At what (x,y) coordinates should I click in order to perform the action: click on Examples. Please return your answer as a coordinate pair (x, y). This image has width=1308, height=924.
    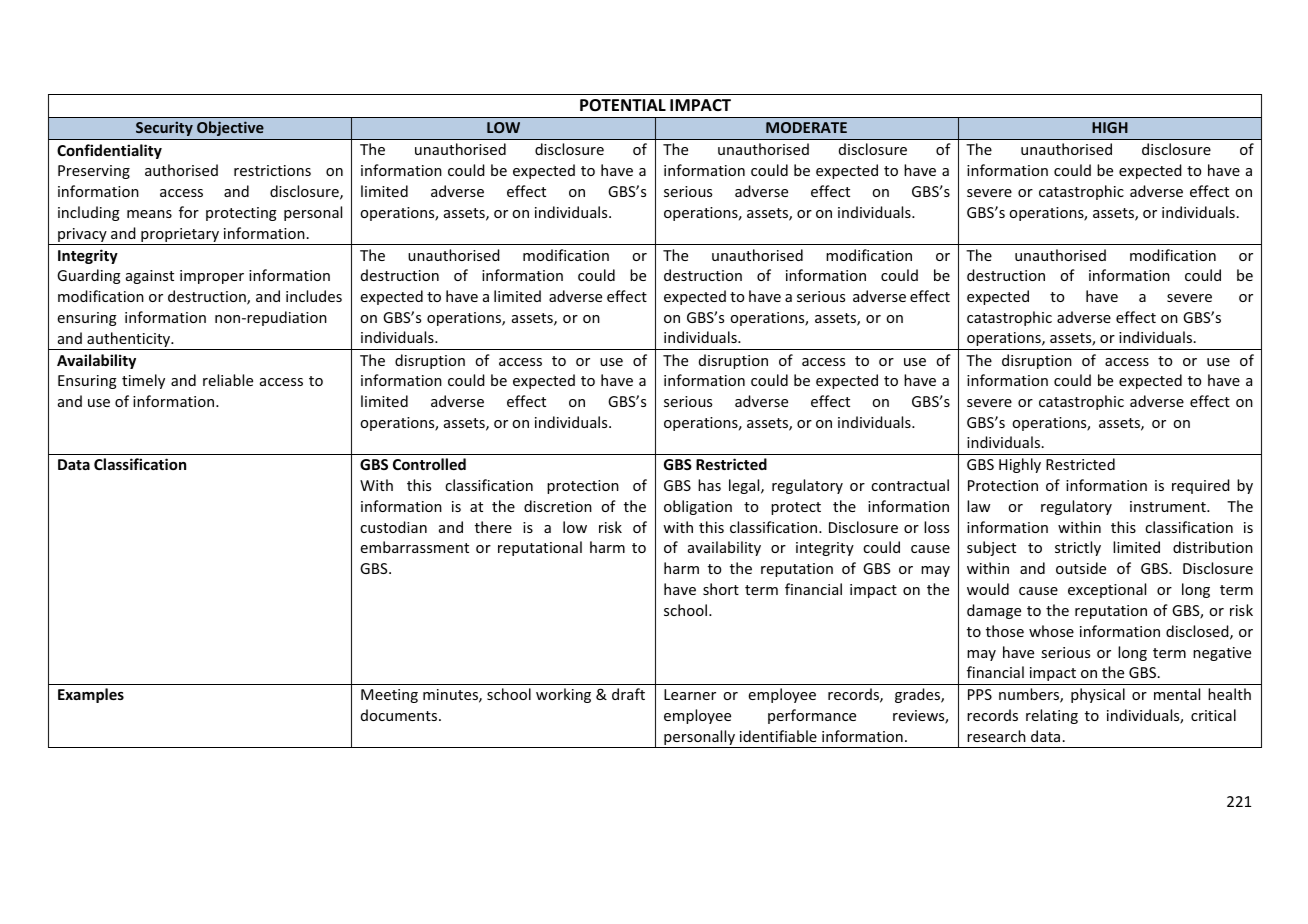
    Looking at the image, I should click on (91, 695).
